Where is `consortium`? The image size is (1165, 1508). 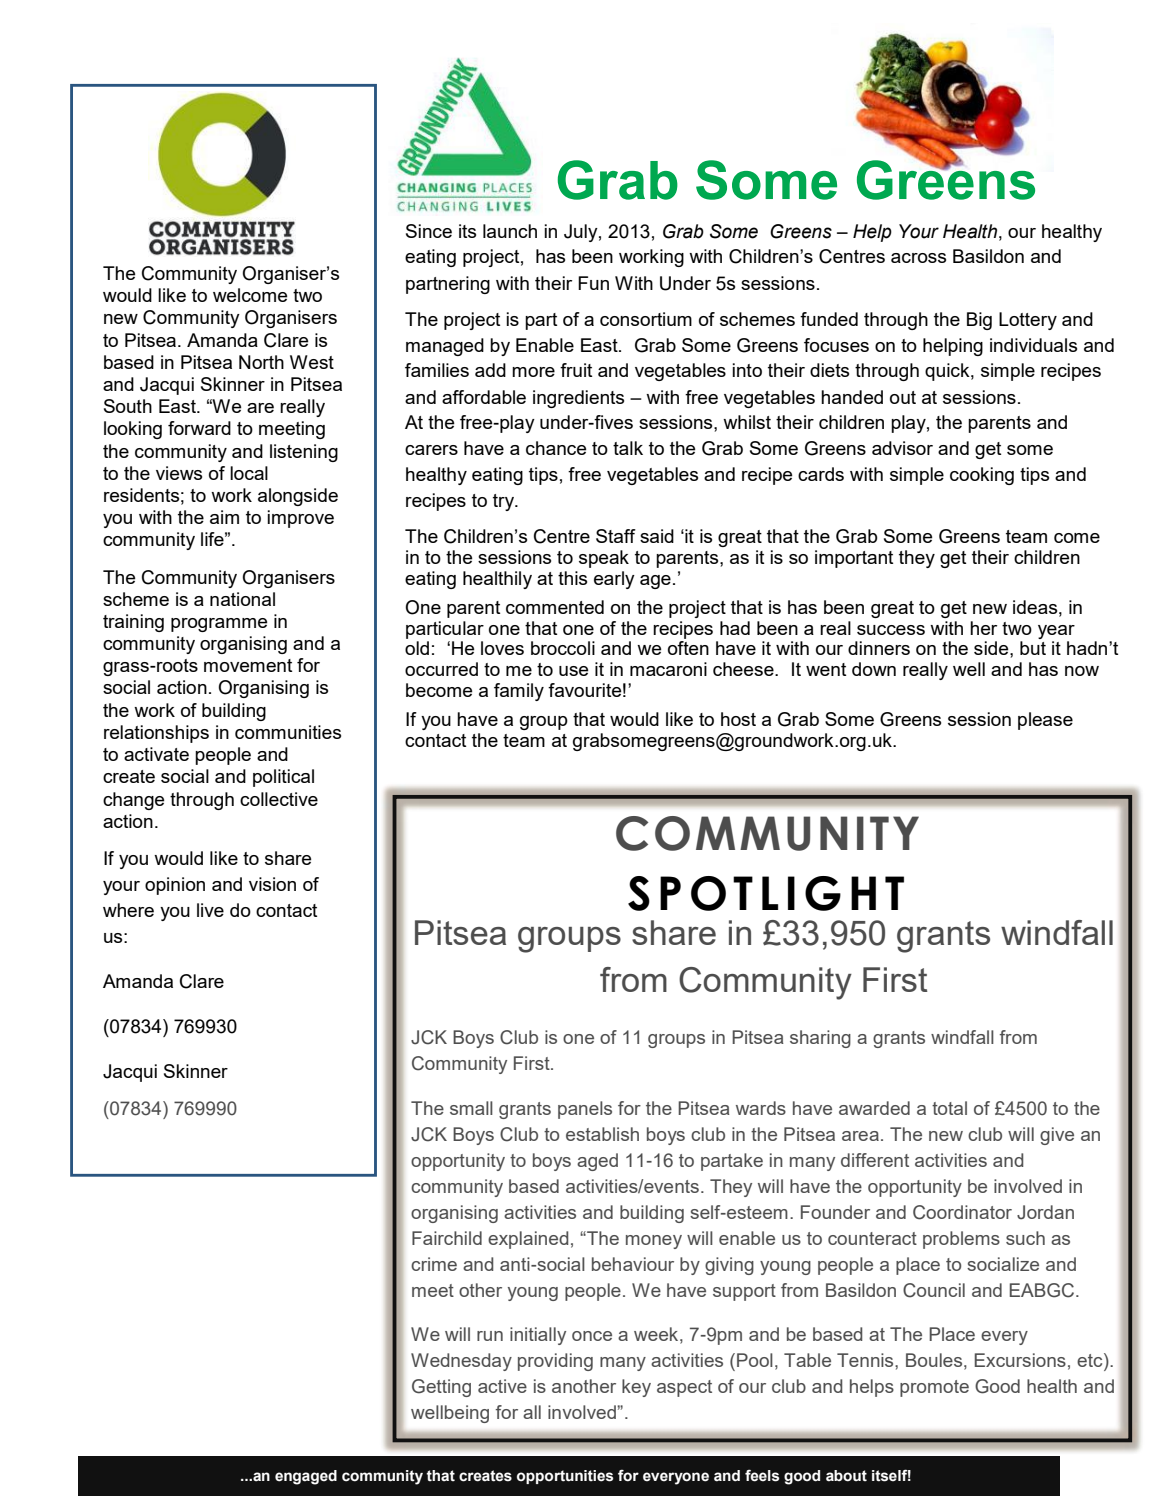
consortium is located at coordinates (646, 319).
